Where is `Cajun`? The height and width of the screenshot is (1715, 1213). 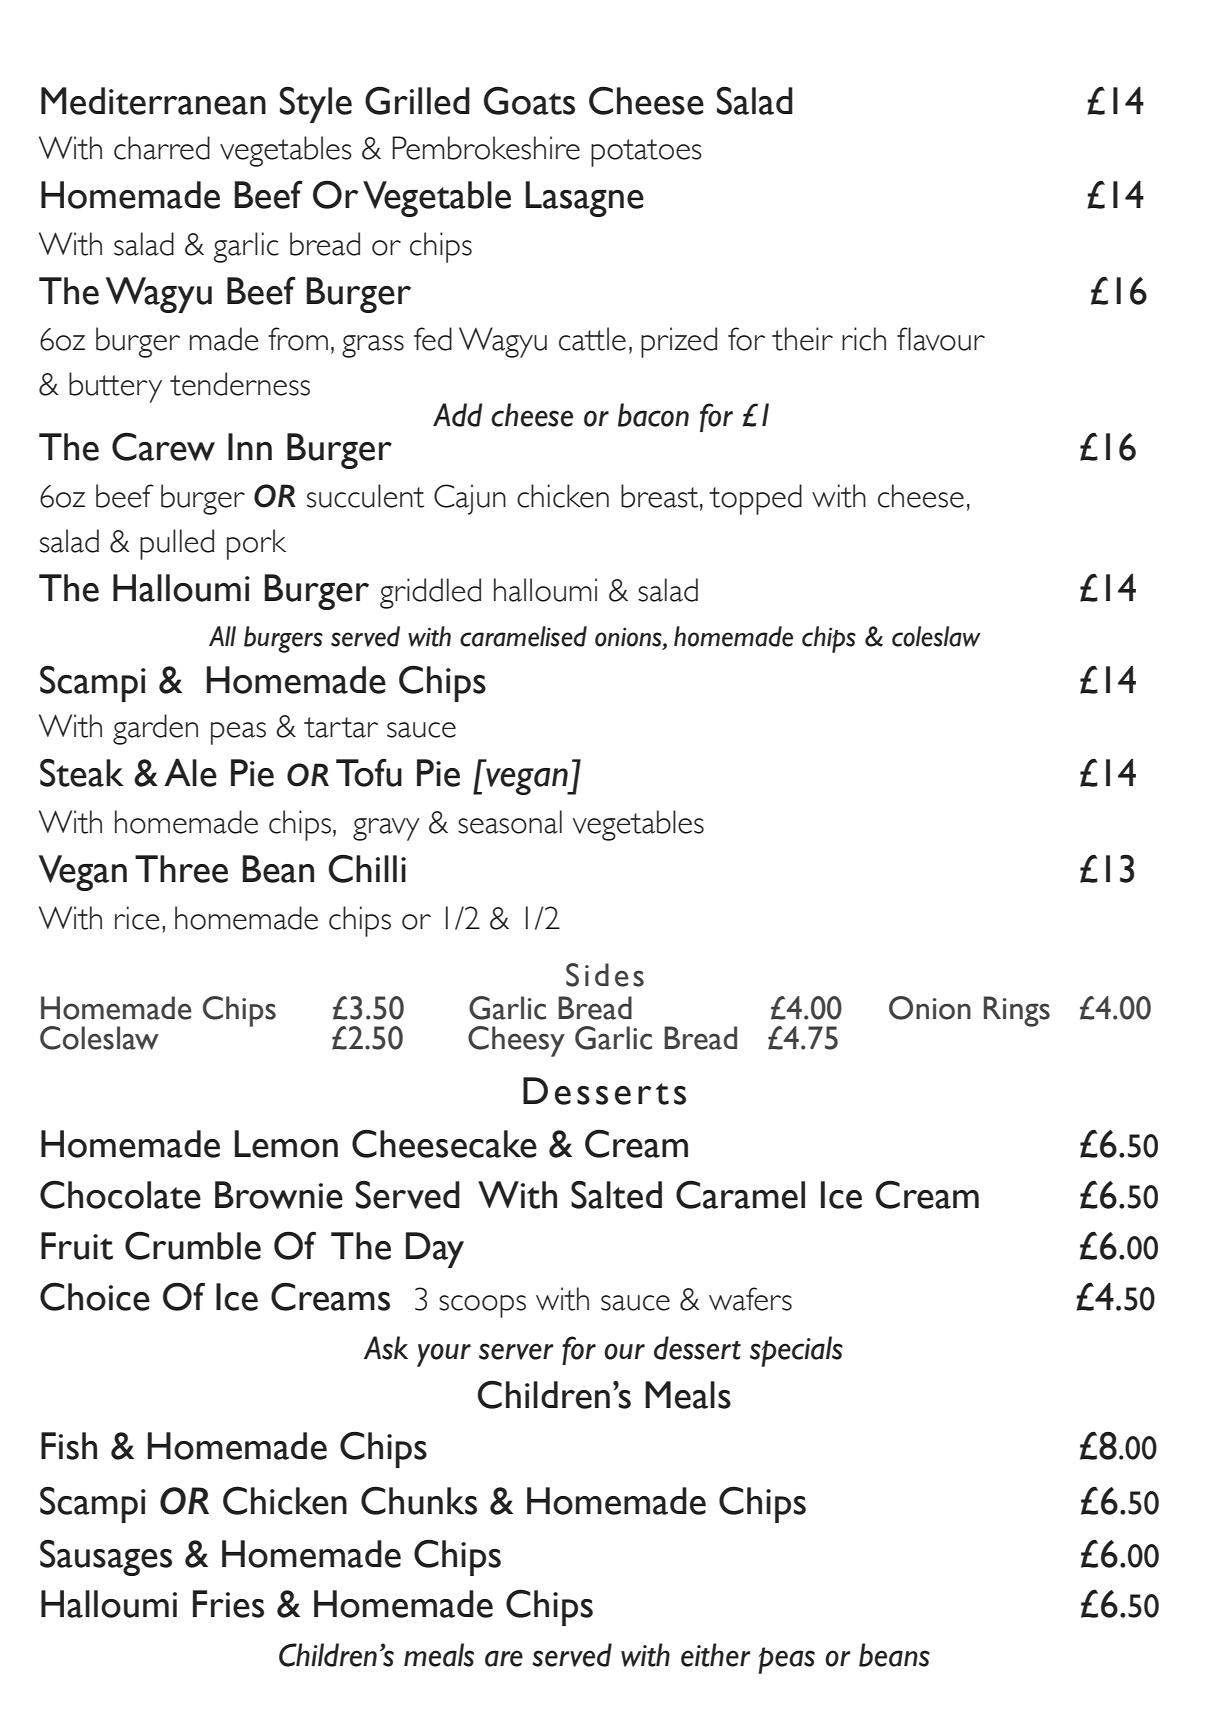 Cajun is located at coordinates (470, 499).
